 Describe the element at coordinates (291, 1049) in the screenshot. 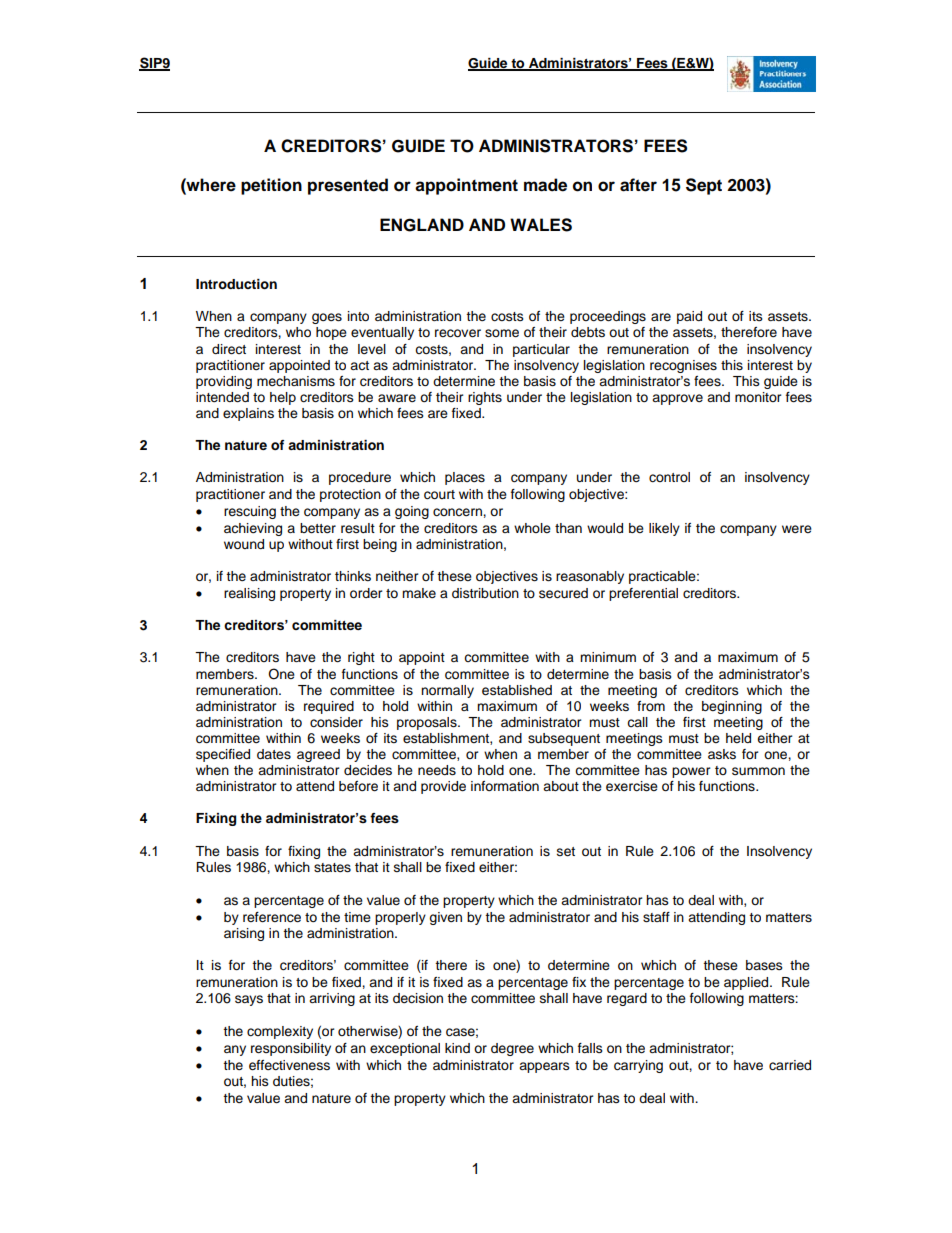

I see `responsibility` at that location.
